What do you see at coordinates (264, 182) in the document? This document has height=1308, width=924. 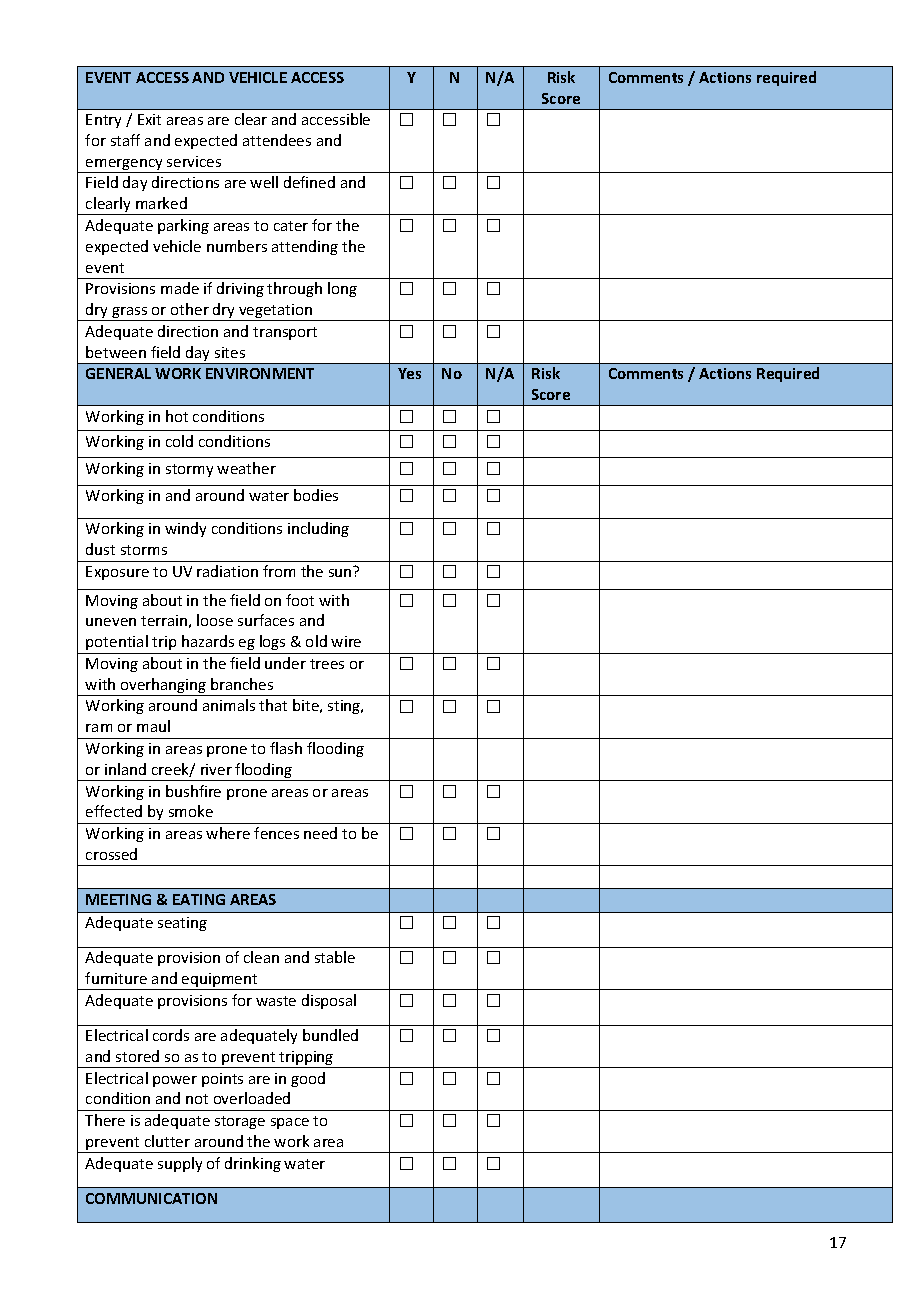 I see `well` at bounding box center [264, 182].
